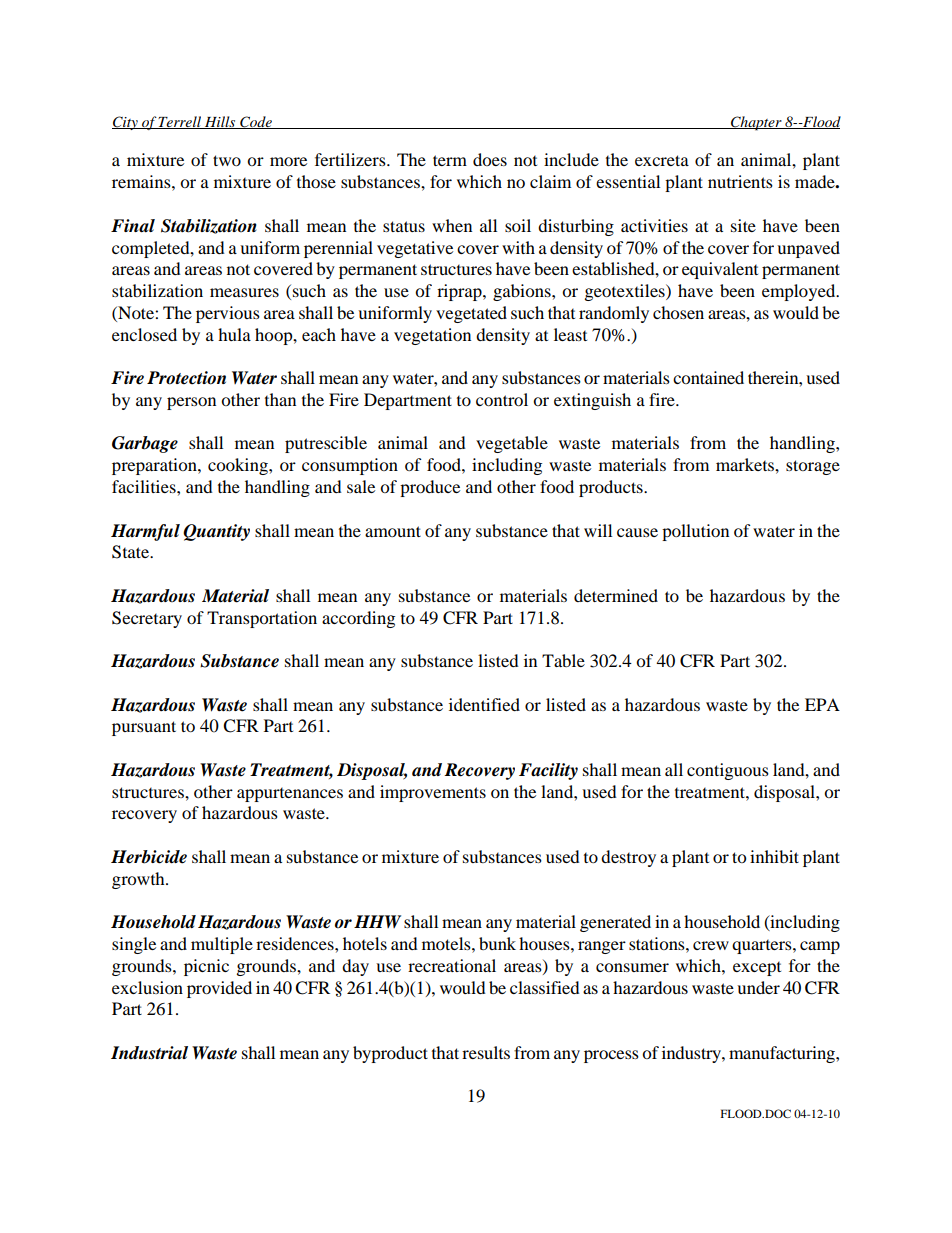  What do you see at coordinates (186, 378) in the screenshot?
I see `Protection` at bounding box center [186, 378].
